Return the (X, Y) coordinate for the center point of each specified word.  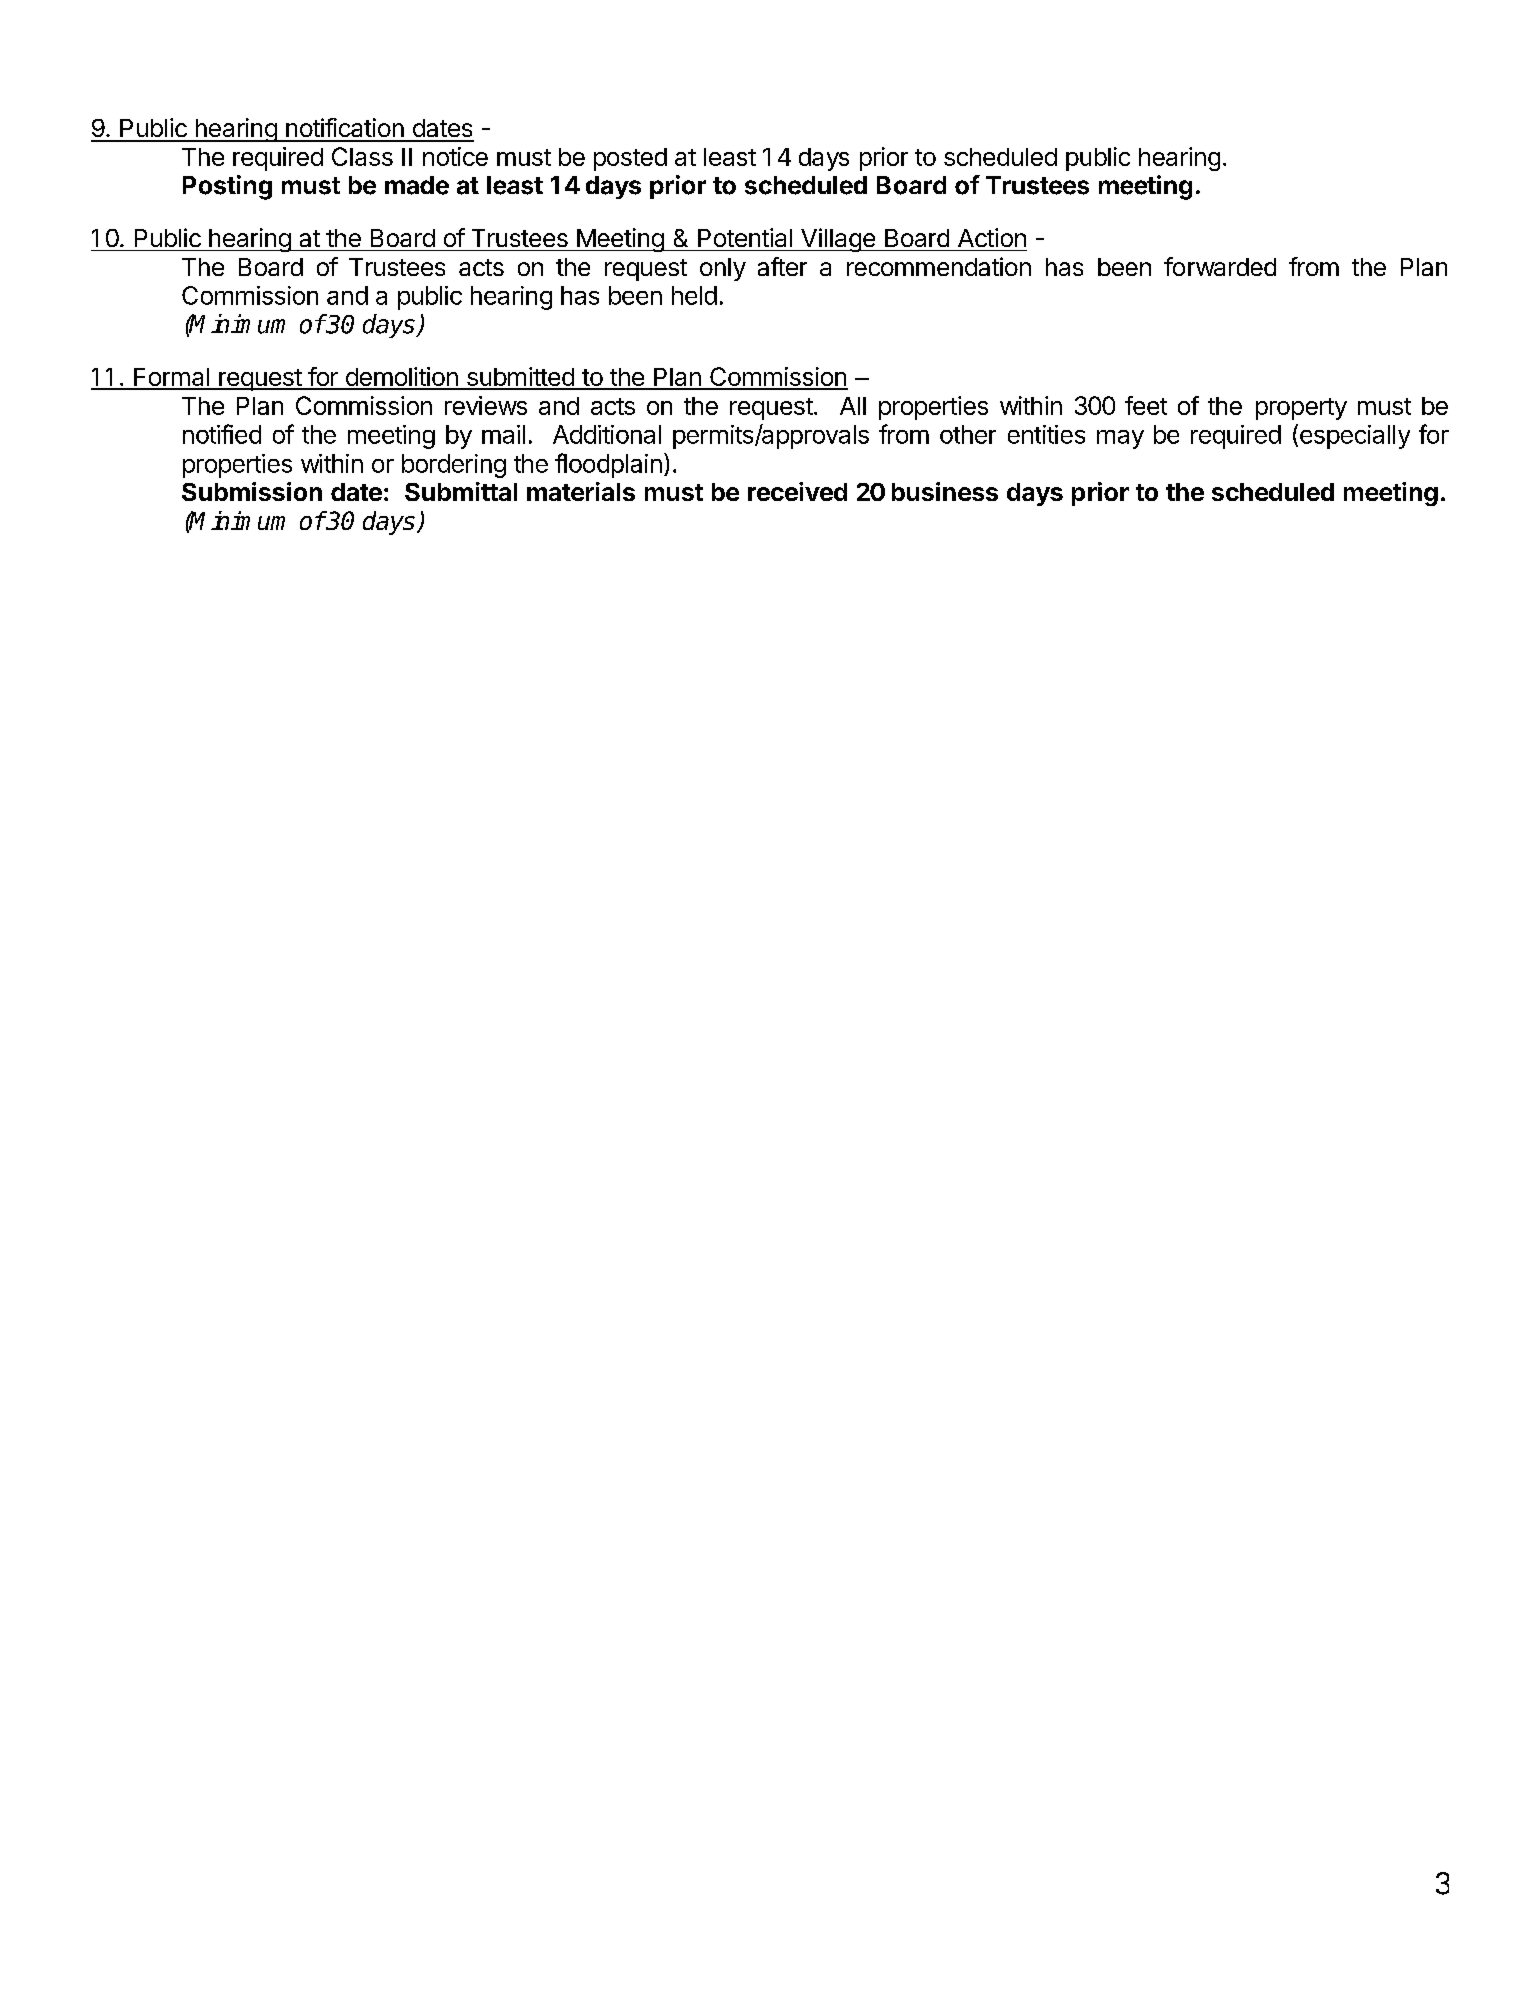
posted (630, 159)
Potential (745, 237)
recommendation (939, 266)
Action (992, 237)
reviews (486, 405)
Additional (607, 434)
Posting (227, 187)
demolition (401, 378)
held (694, 295)
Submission (252, 491)
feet (1146, 405)
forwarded (1220, 266)
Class (362, 156)
